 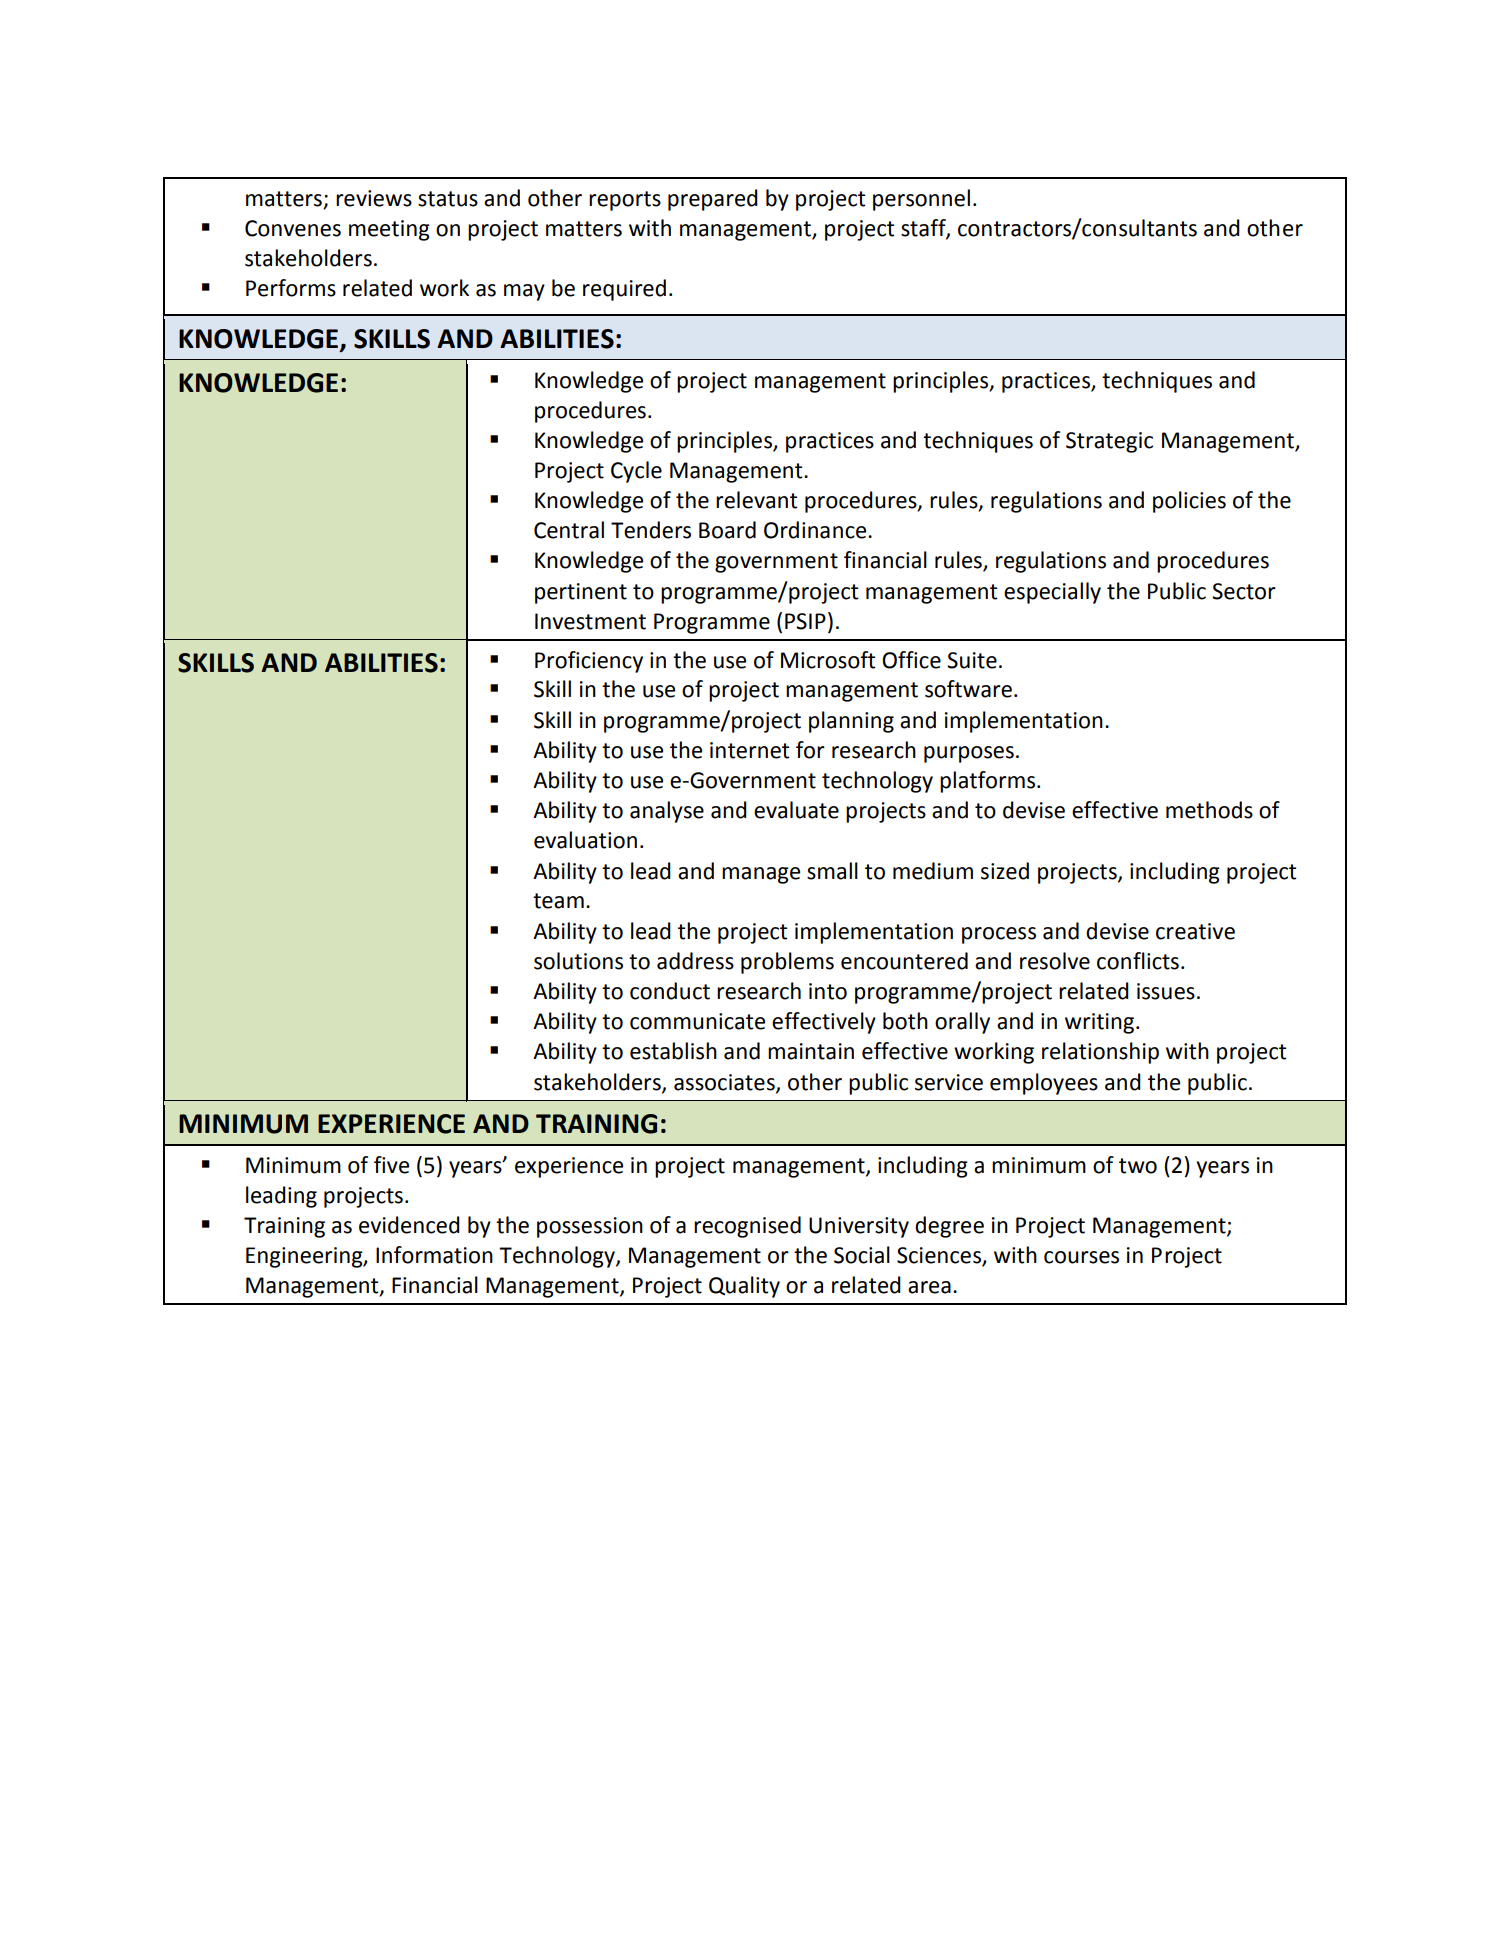 I want to click on personnel, so click(x=921, y=200).
